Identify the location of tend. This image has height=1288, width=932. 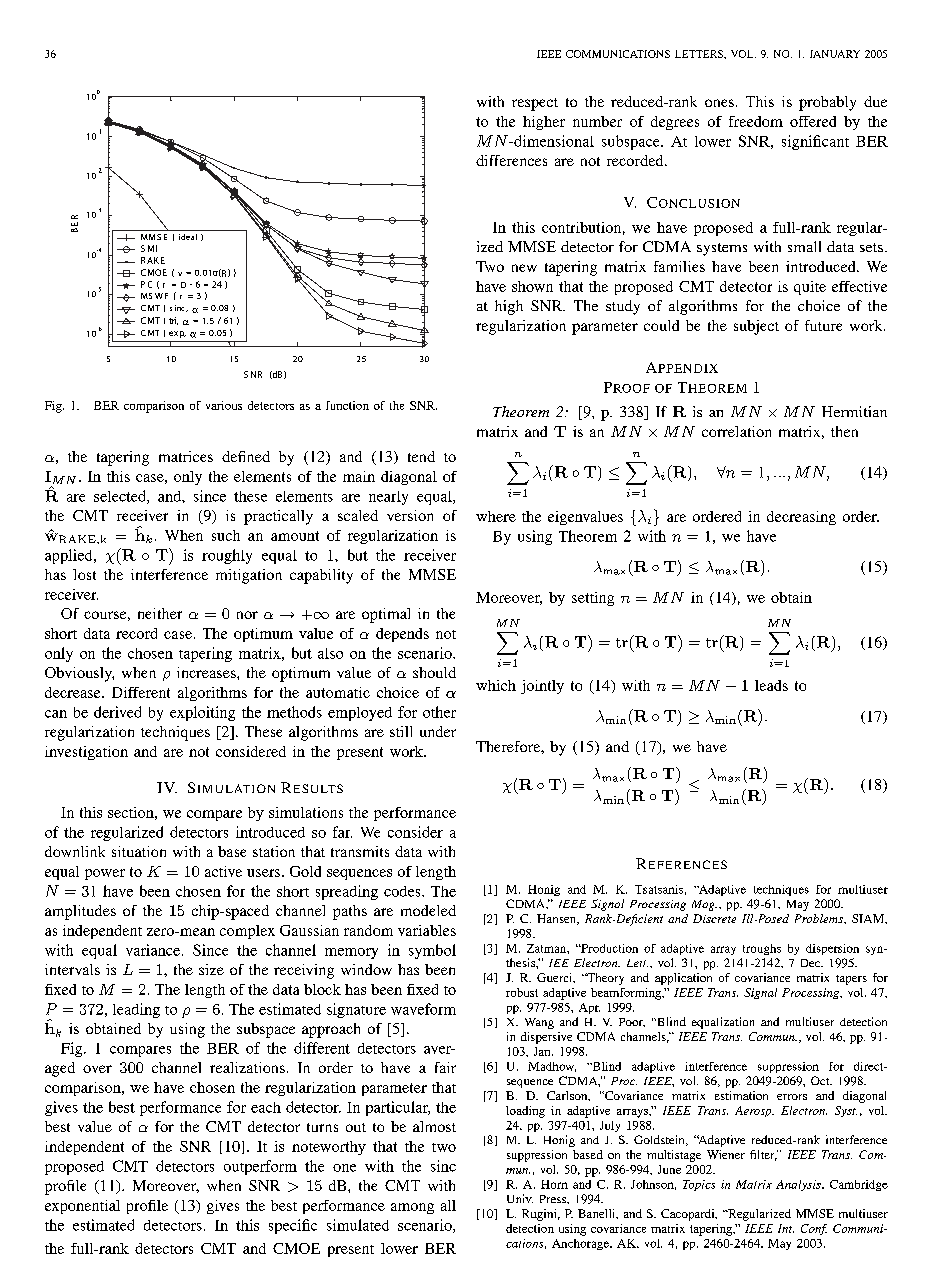
(421, 456).
